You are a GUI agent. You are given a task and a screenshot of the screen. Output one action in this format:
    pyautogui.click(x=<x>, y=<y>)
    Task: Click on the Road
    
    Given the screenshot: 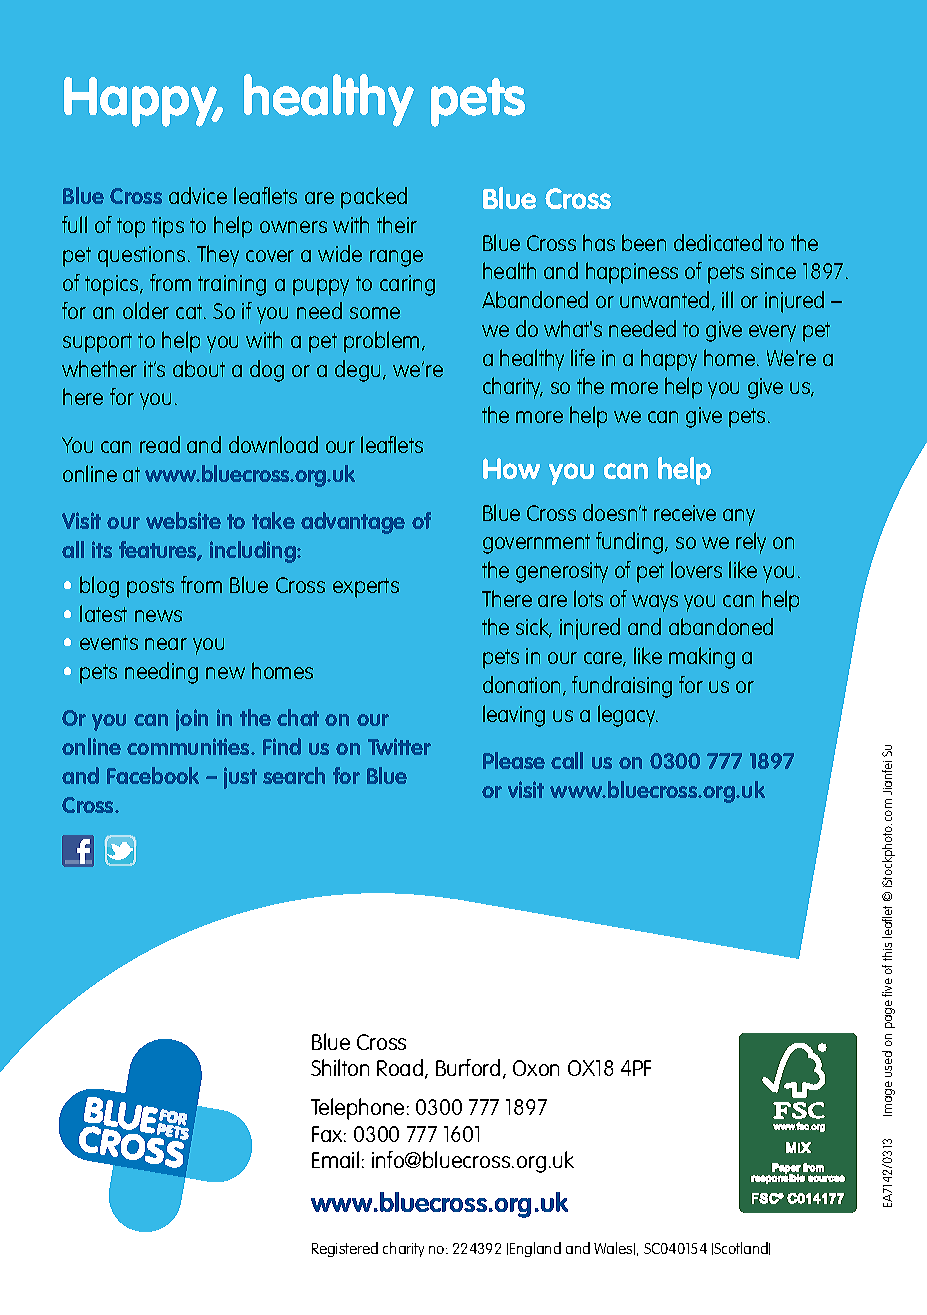 What is the action you would take?
    pyautogui.click(x=401, y=1069)
